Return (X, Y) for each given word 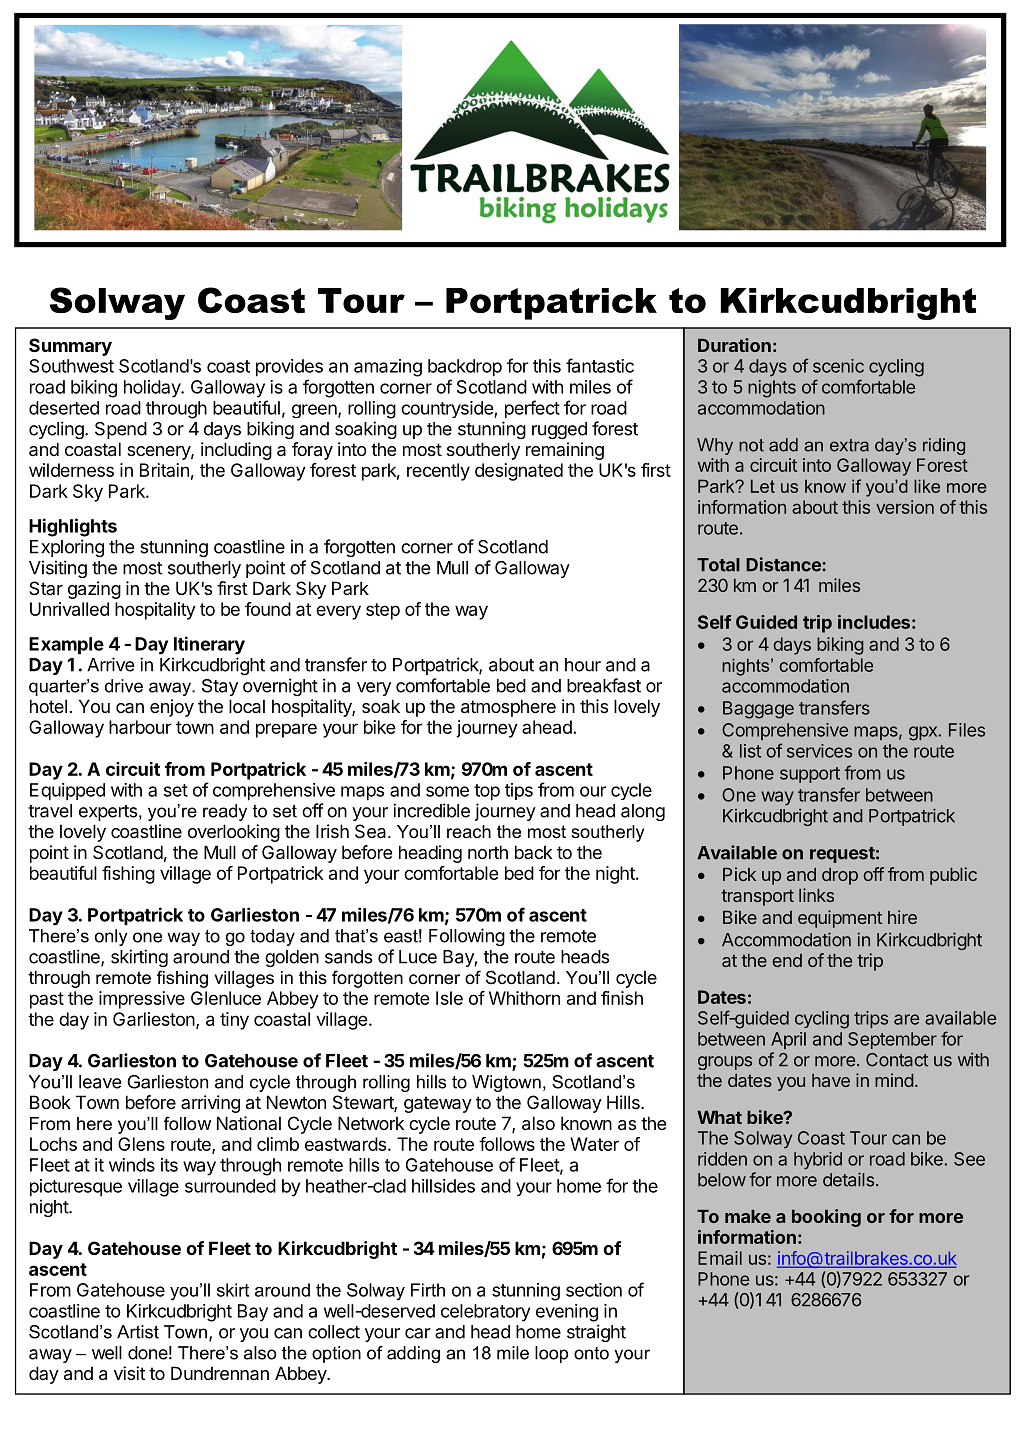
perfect (532, 409)
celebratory (486, 1313)
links (816, 895)
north (488, 852)
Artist (138, 1332)
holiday (153, 389)
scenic (838, 366)
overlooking (234, 833)
